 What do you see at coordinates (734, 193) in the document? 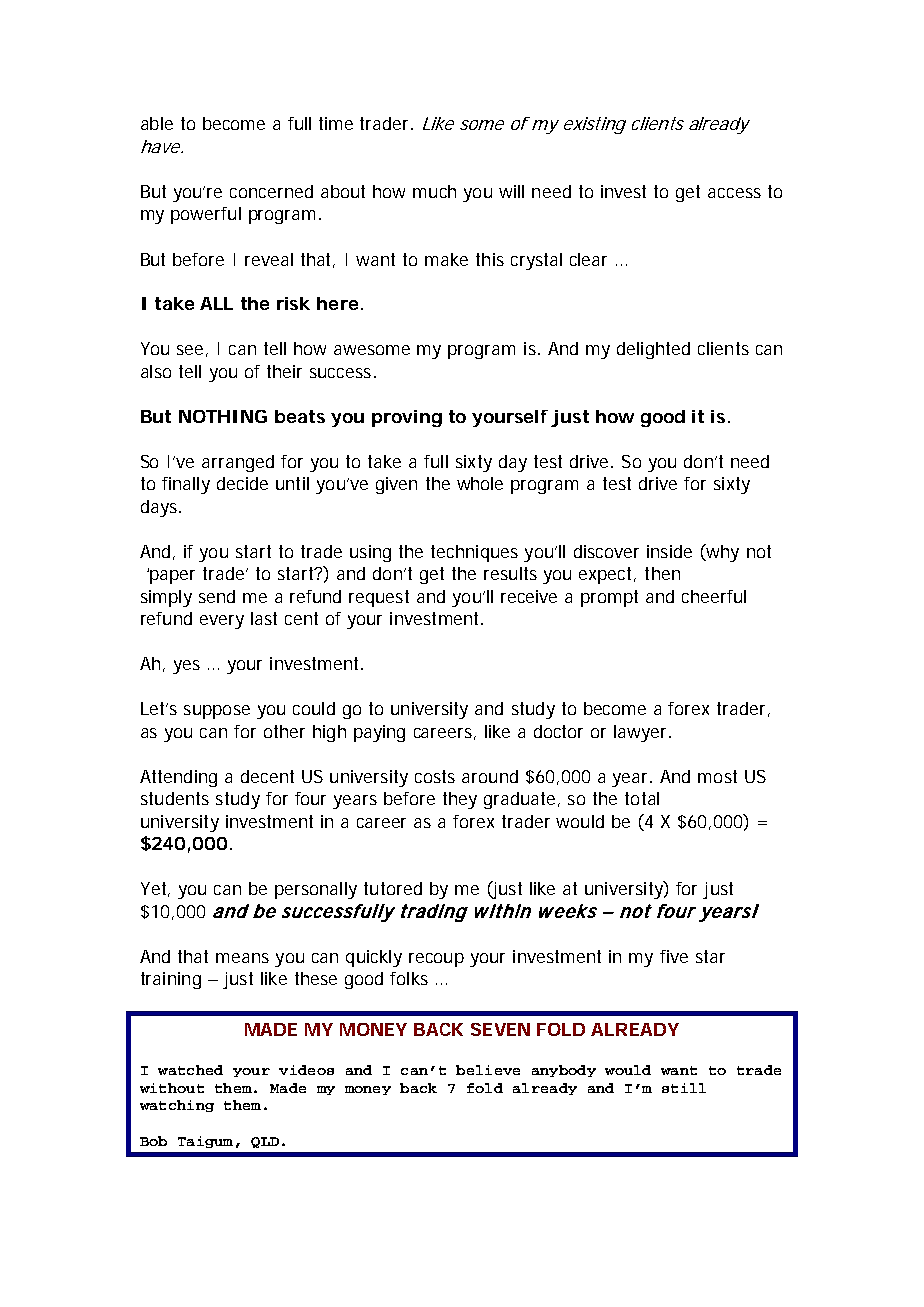
I see `access` at bounding box center [734, 193].
